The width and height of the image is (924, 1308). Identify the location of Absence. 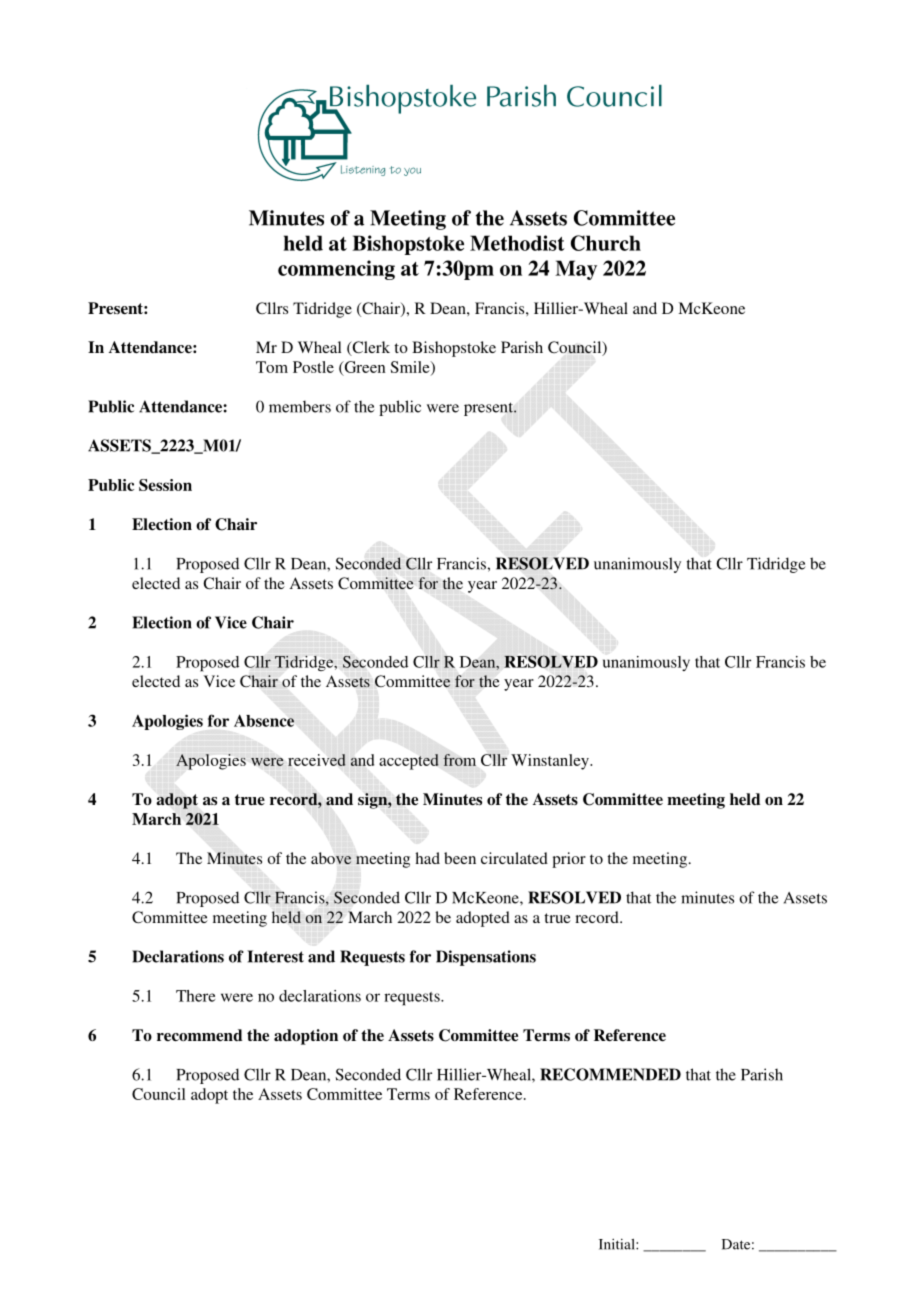
(264, 720).
